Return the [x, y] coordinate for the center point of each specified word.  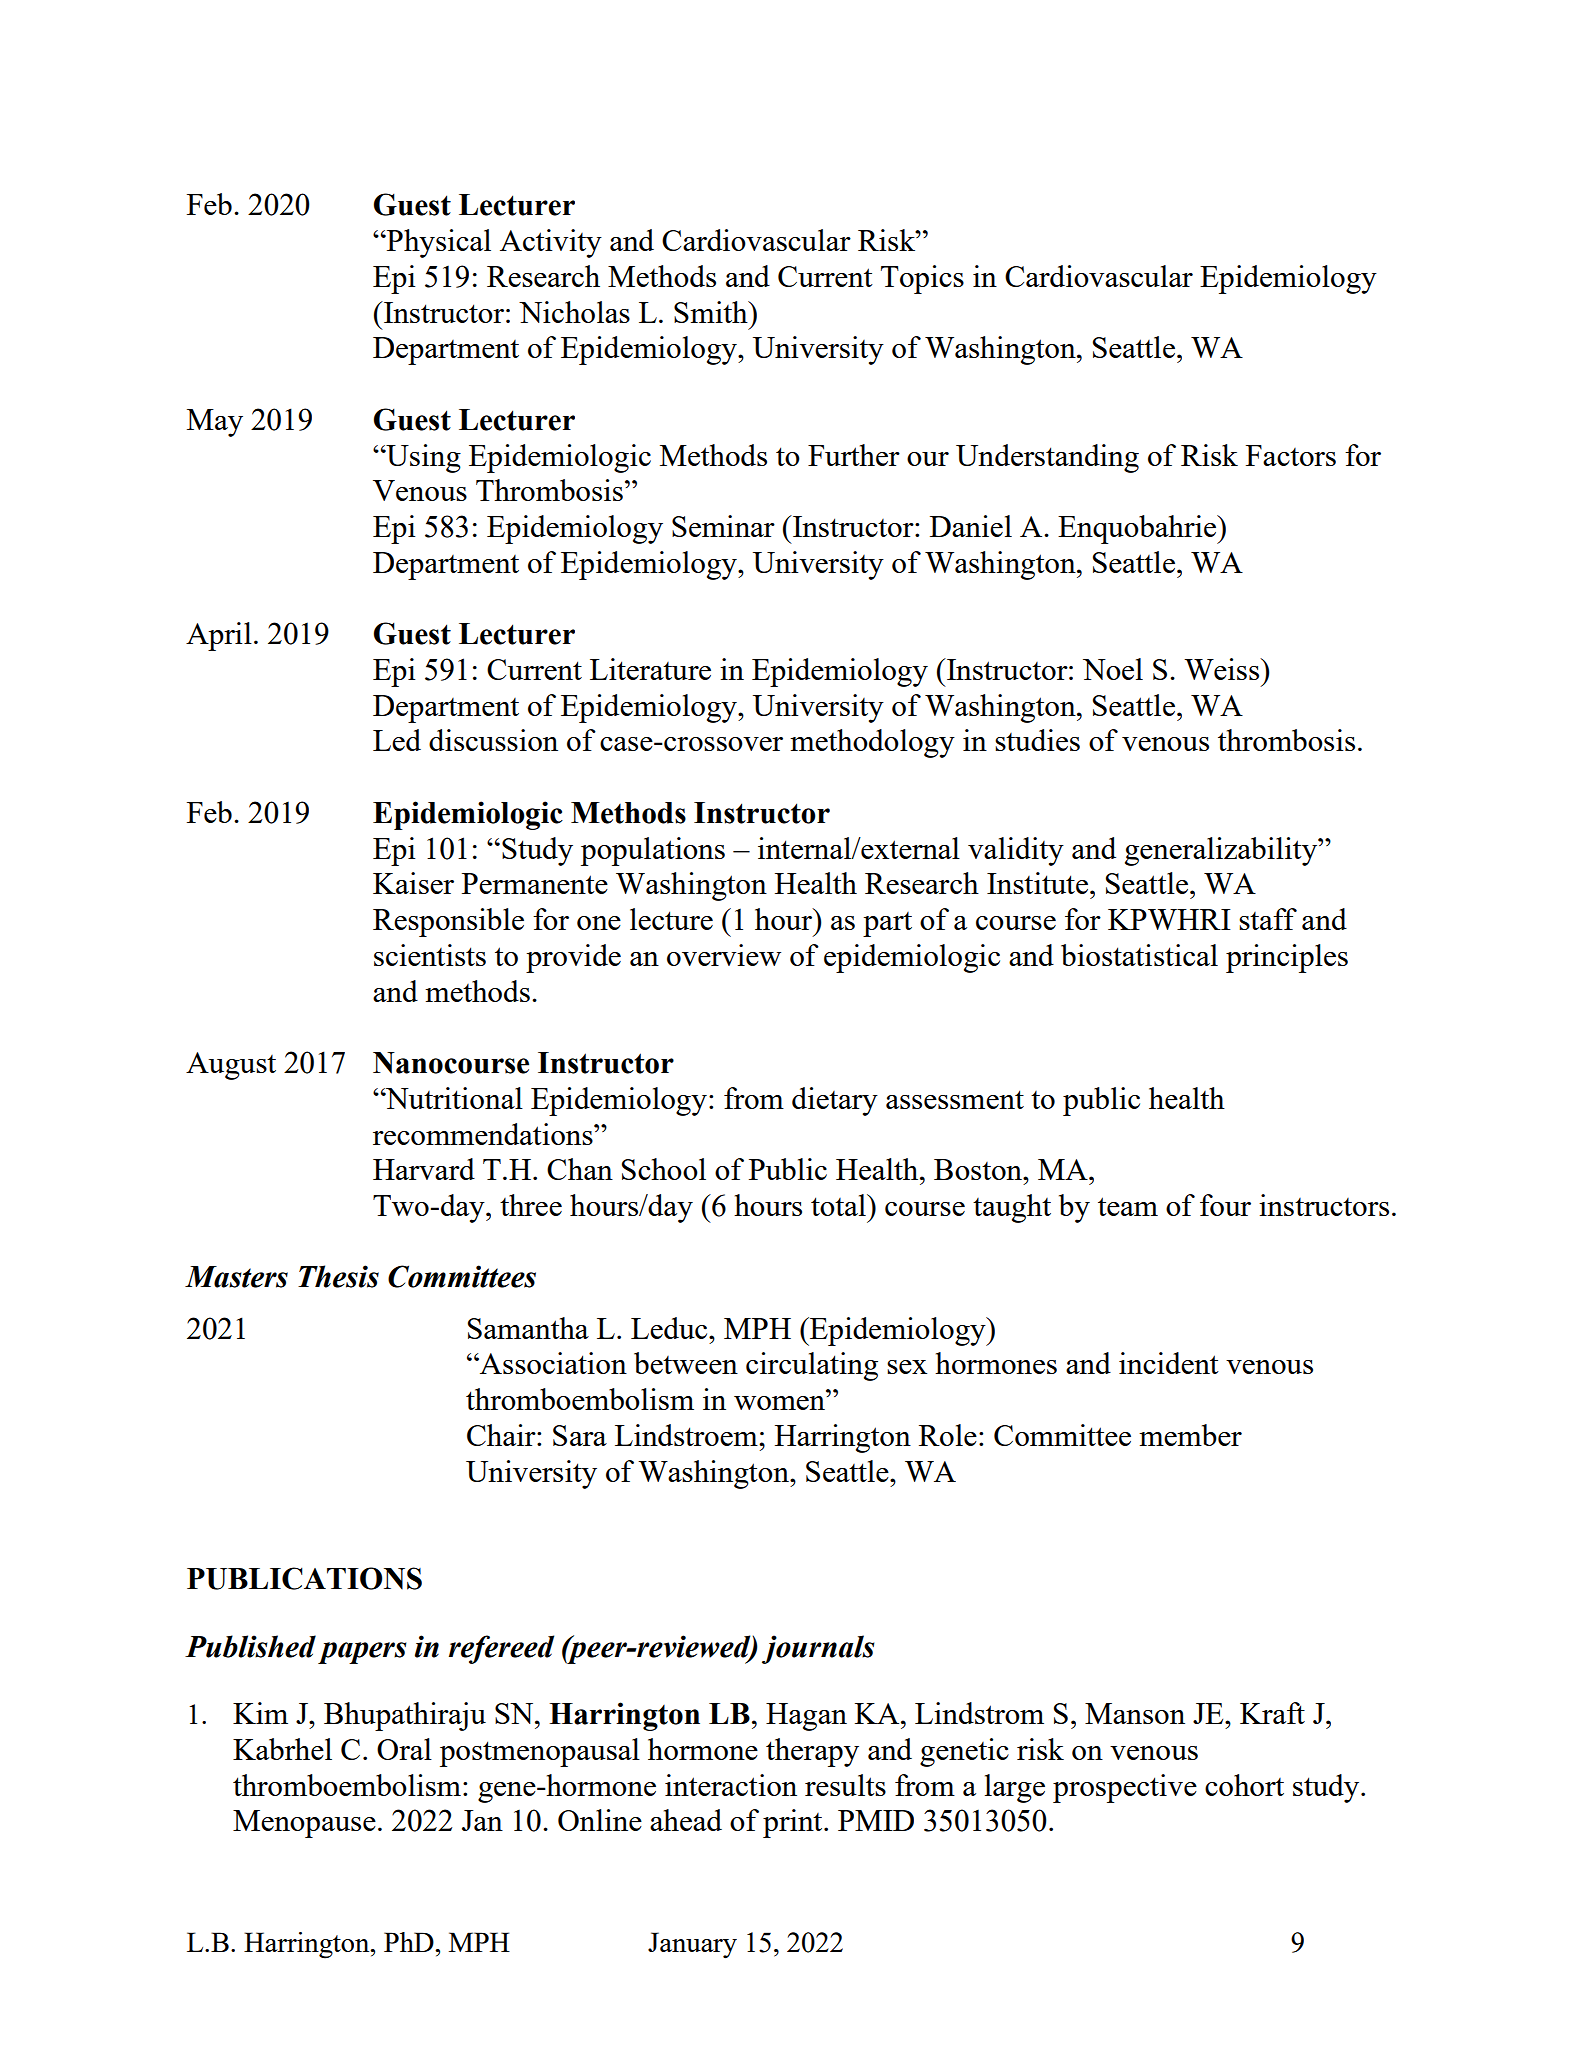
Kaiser [413, 883]
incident [1169, 1363]
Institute [1037, 883]
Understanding [1047, 458]
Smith [712, 312]
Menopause [304, 1824]
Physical [438, 243]
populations [653, 851]
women [779, 1403]
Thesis [338, 1276]
